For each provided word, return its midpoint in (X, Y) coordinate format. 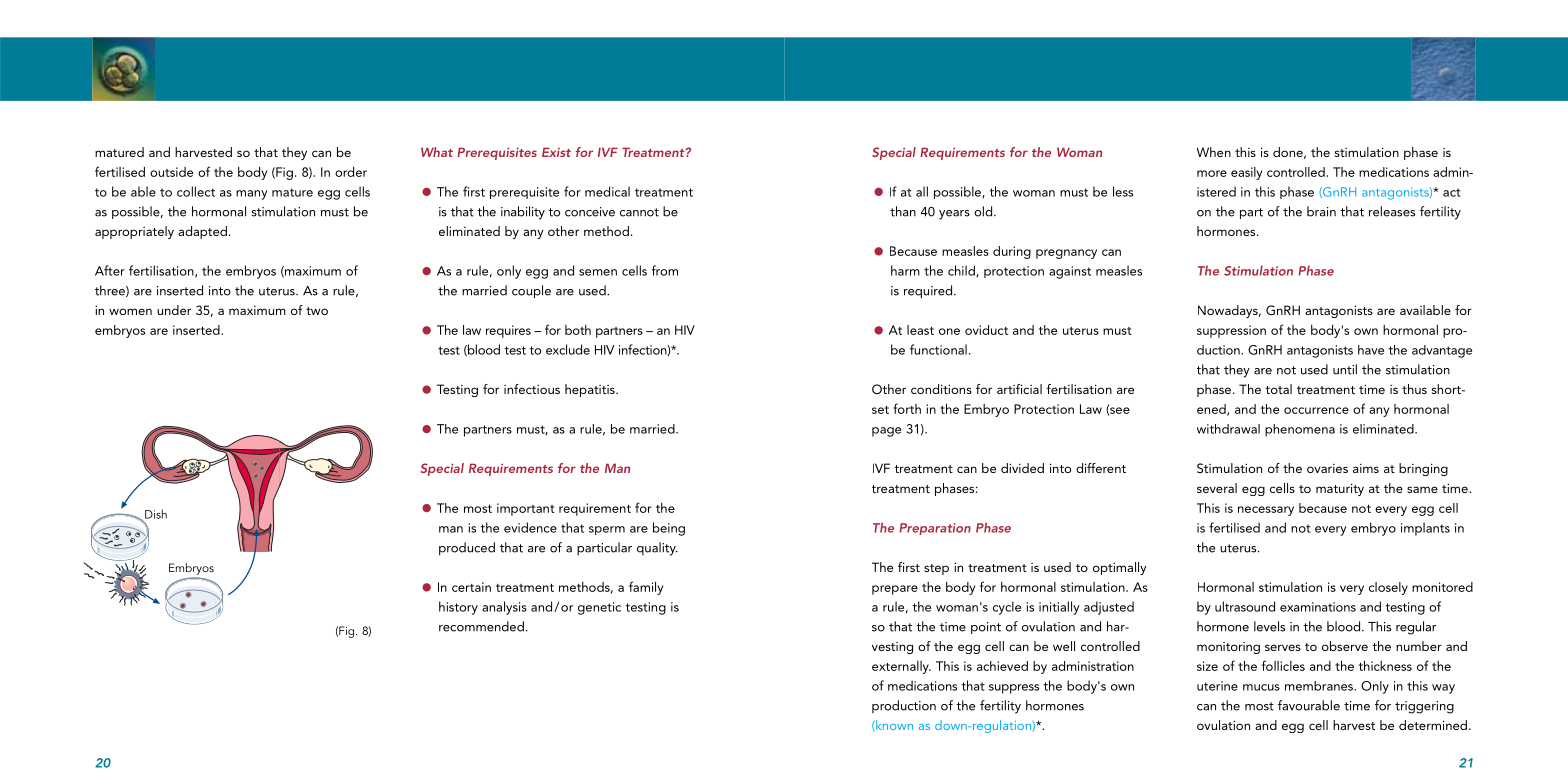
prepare (895, 590)
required (929, 292)
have (1371, 350)
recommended (481, 626)
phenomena (1300, 430)
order (351, 172)
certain (471, 587)
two (317, 311)
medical (607, 191)
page (886, 432)
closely (1388, 588)
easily (1246, 173)
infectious (532, 389)
